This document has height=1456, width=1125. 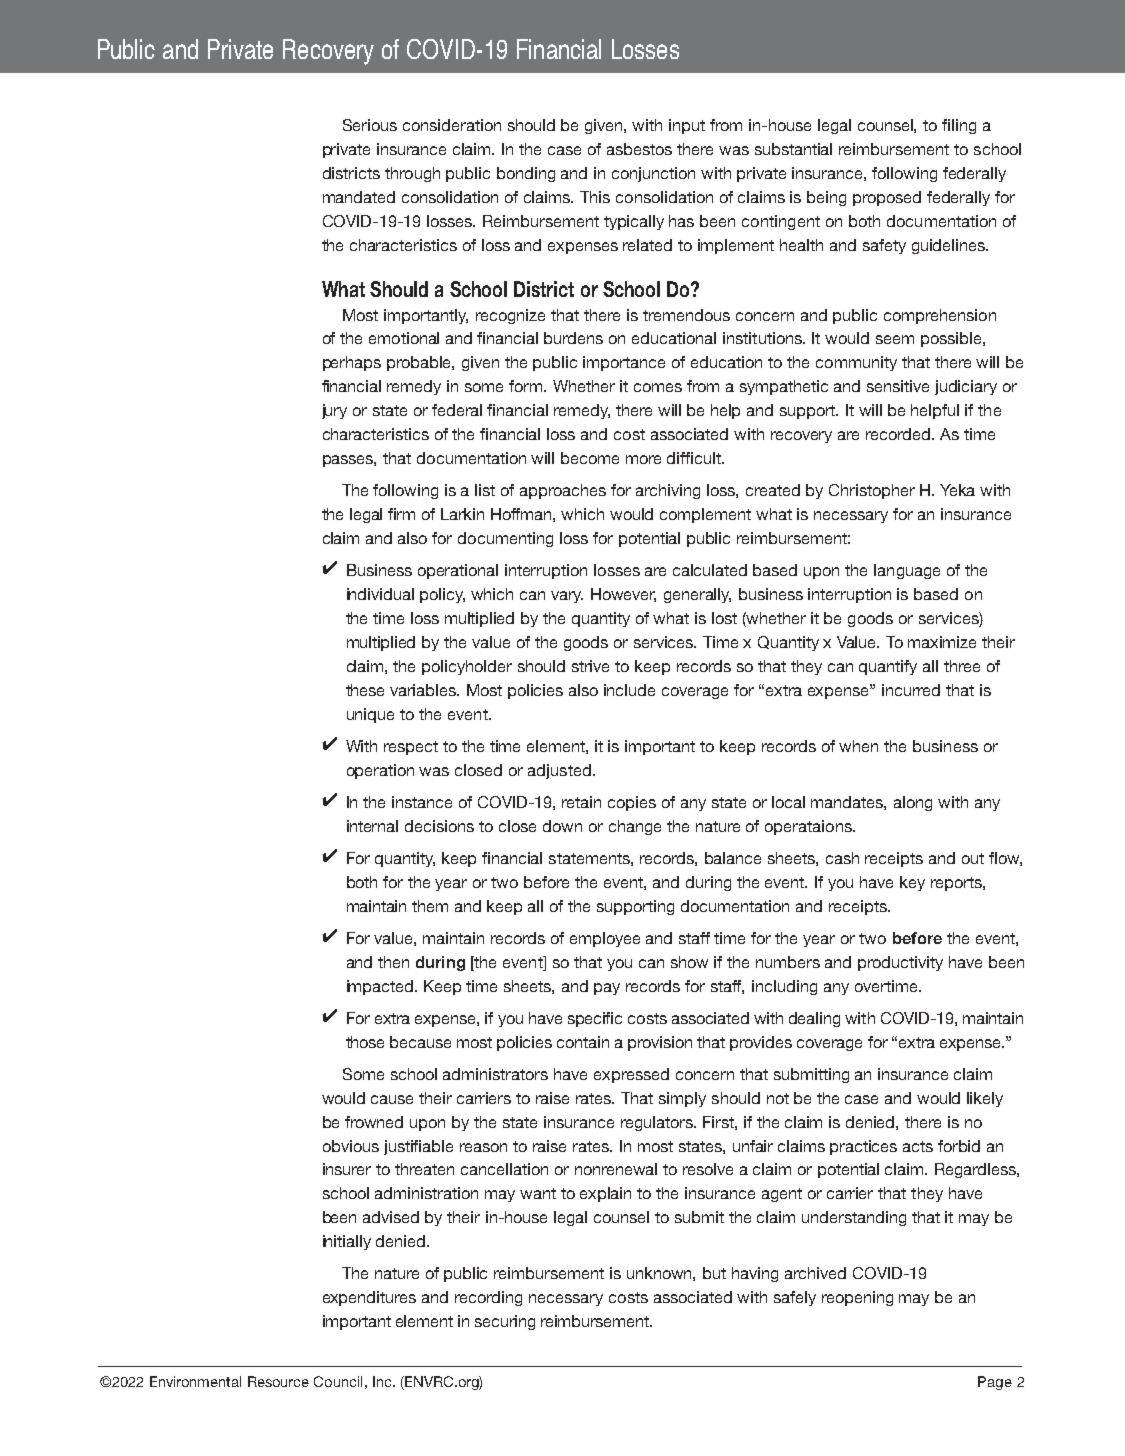 What do you see at coordinates (583, 1042) in the document?
I see `contain` at bounding box center [583, 1042].
